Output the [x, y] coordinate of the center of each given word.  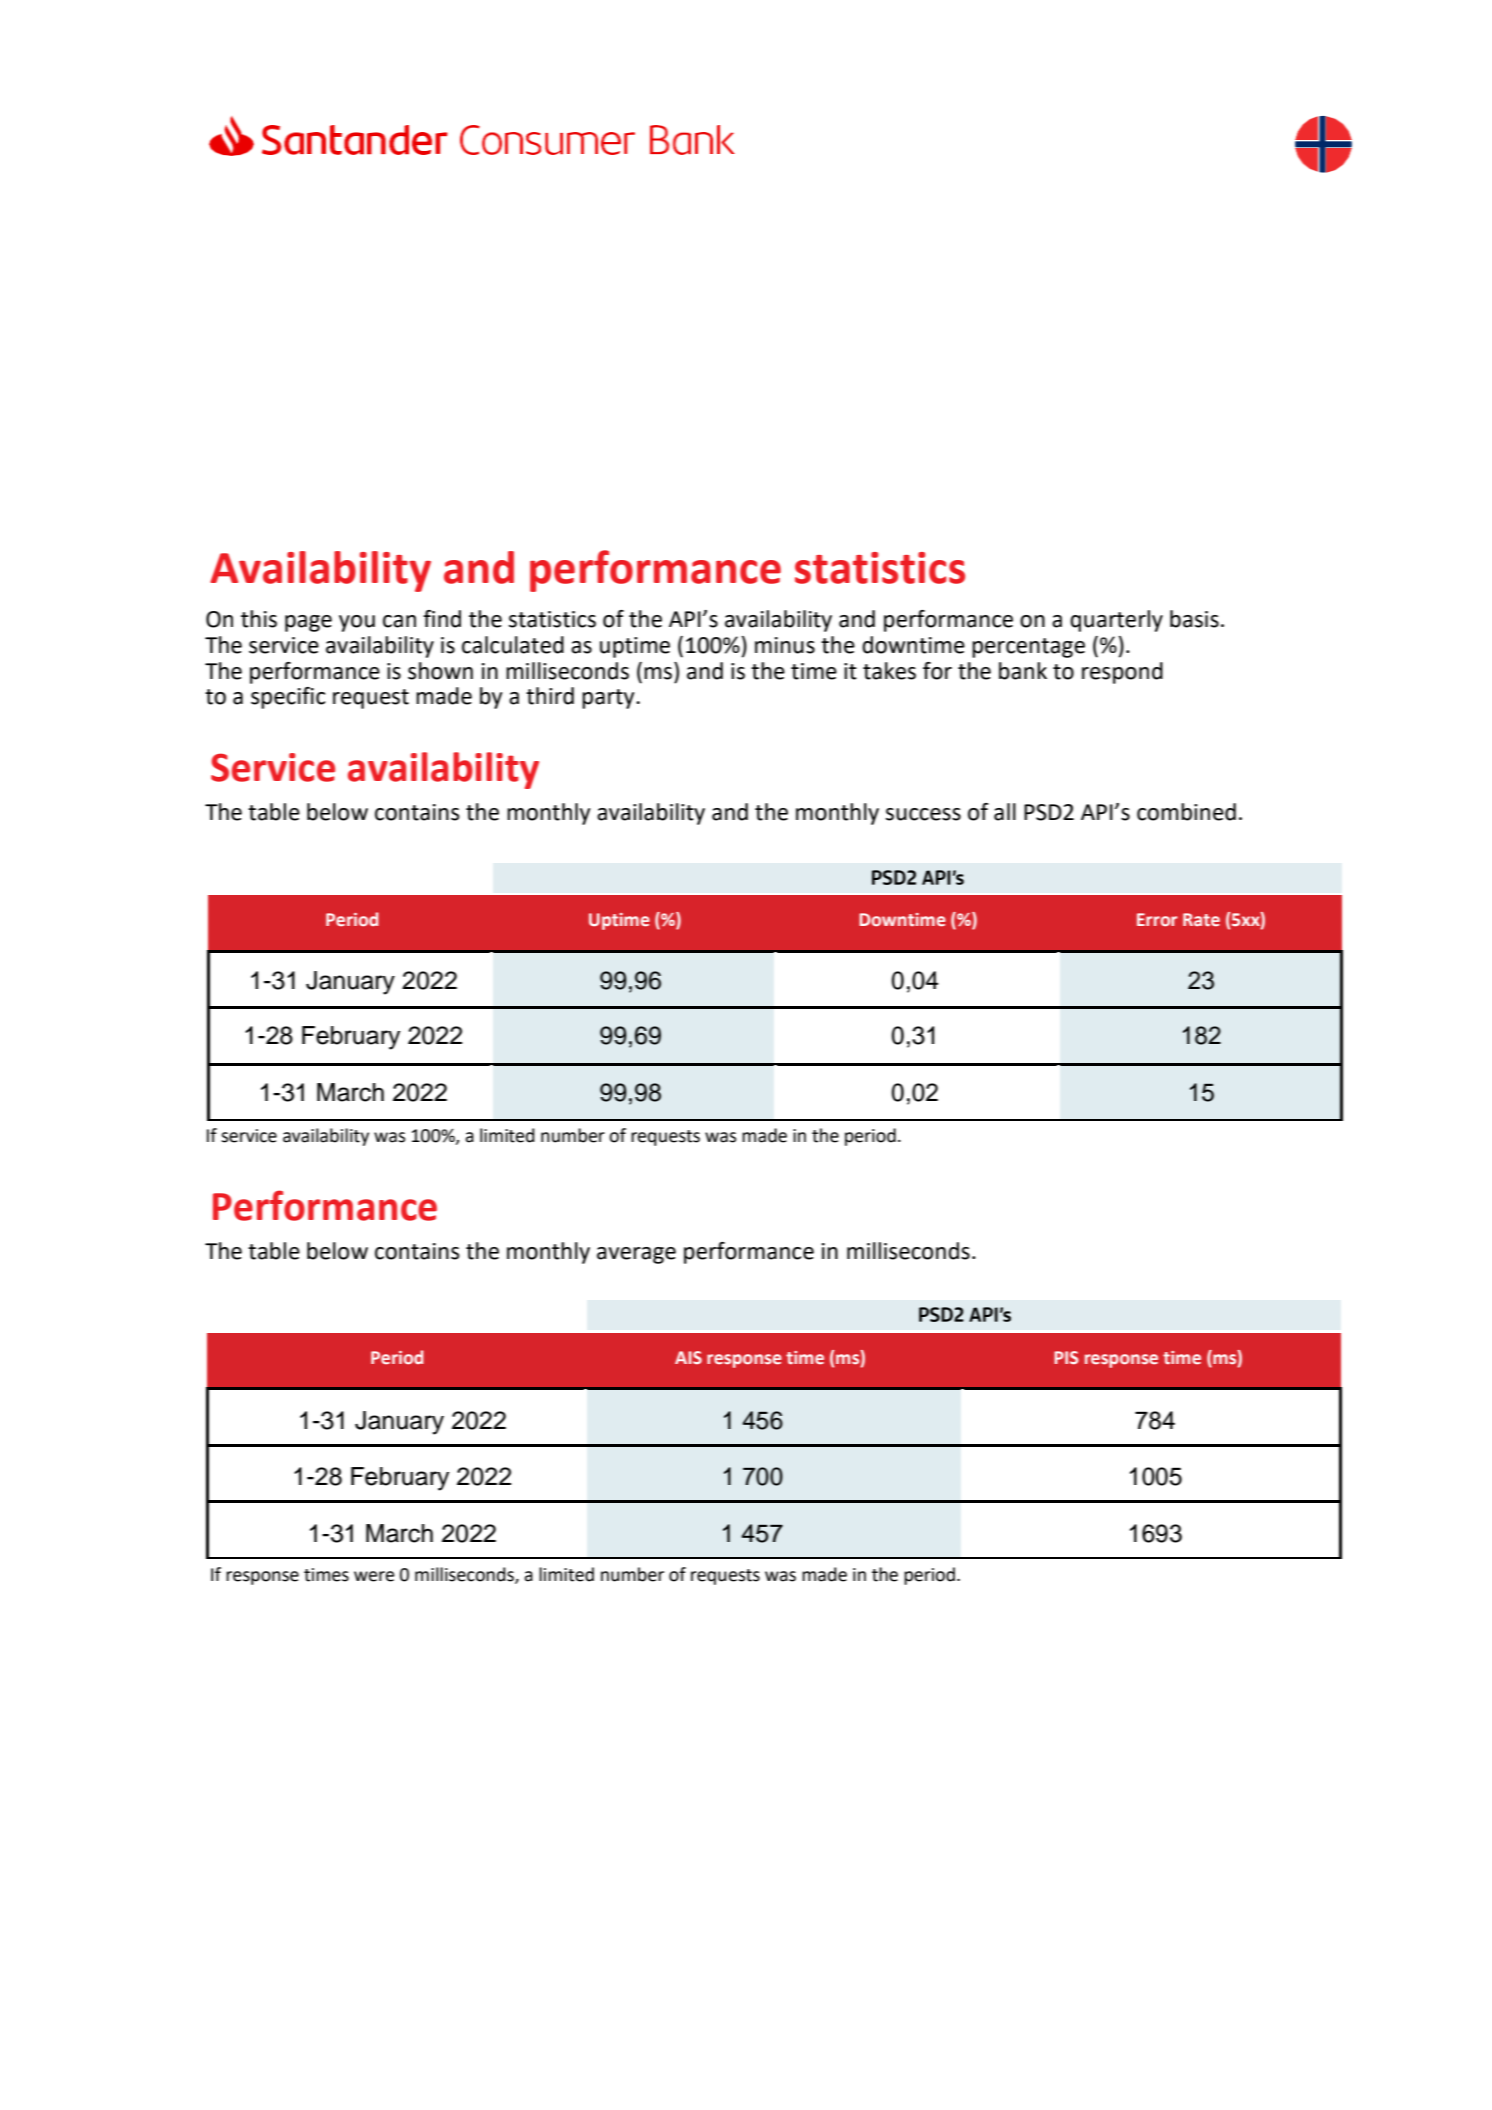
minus [785, 645]
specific [288, 698]
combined [1186, 812]
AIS [688, 1357]
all [1005, 812]
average [636, 1255]
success [923, 814]
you [357, 623]
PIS [1066, 1358]
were [374, 1576]
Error [1157, 920]
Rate [1201, 920]
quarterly [1116, 621]
